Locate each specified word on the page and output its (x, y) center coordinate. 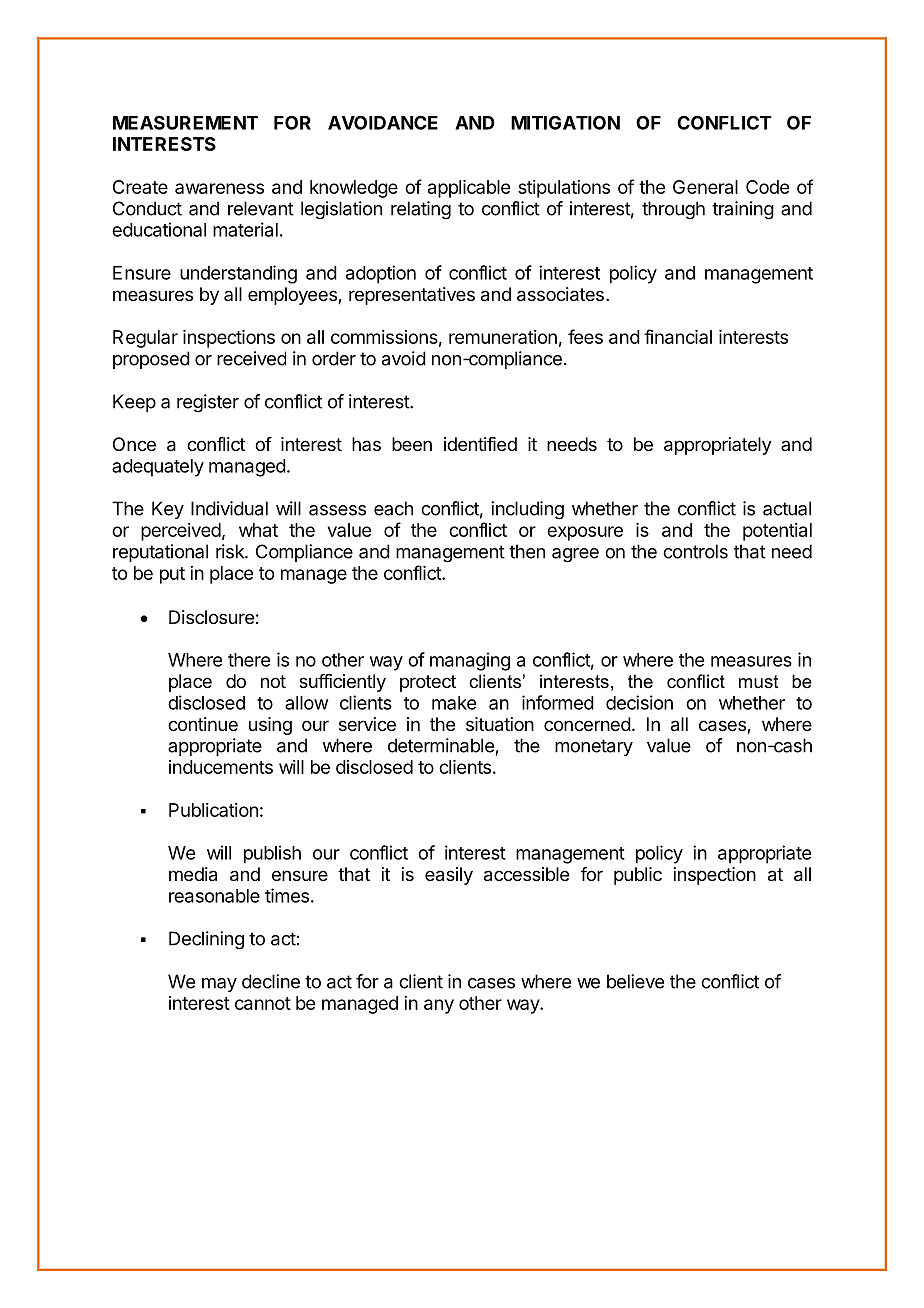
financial (678, 336)
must (759, 681)
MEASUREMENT (185, 122)
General (705, 187)
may (219, 985)
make (454, 703)
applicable (469, 189)
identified (480, 444)
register (208, 403)
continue (203, 724)
